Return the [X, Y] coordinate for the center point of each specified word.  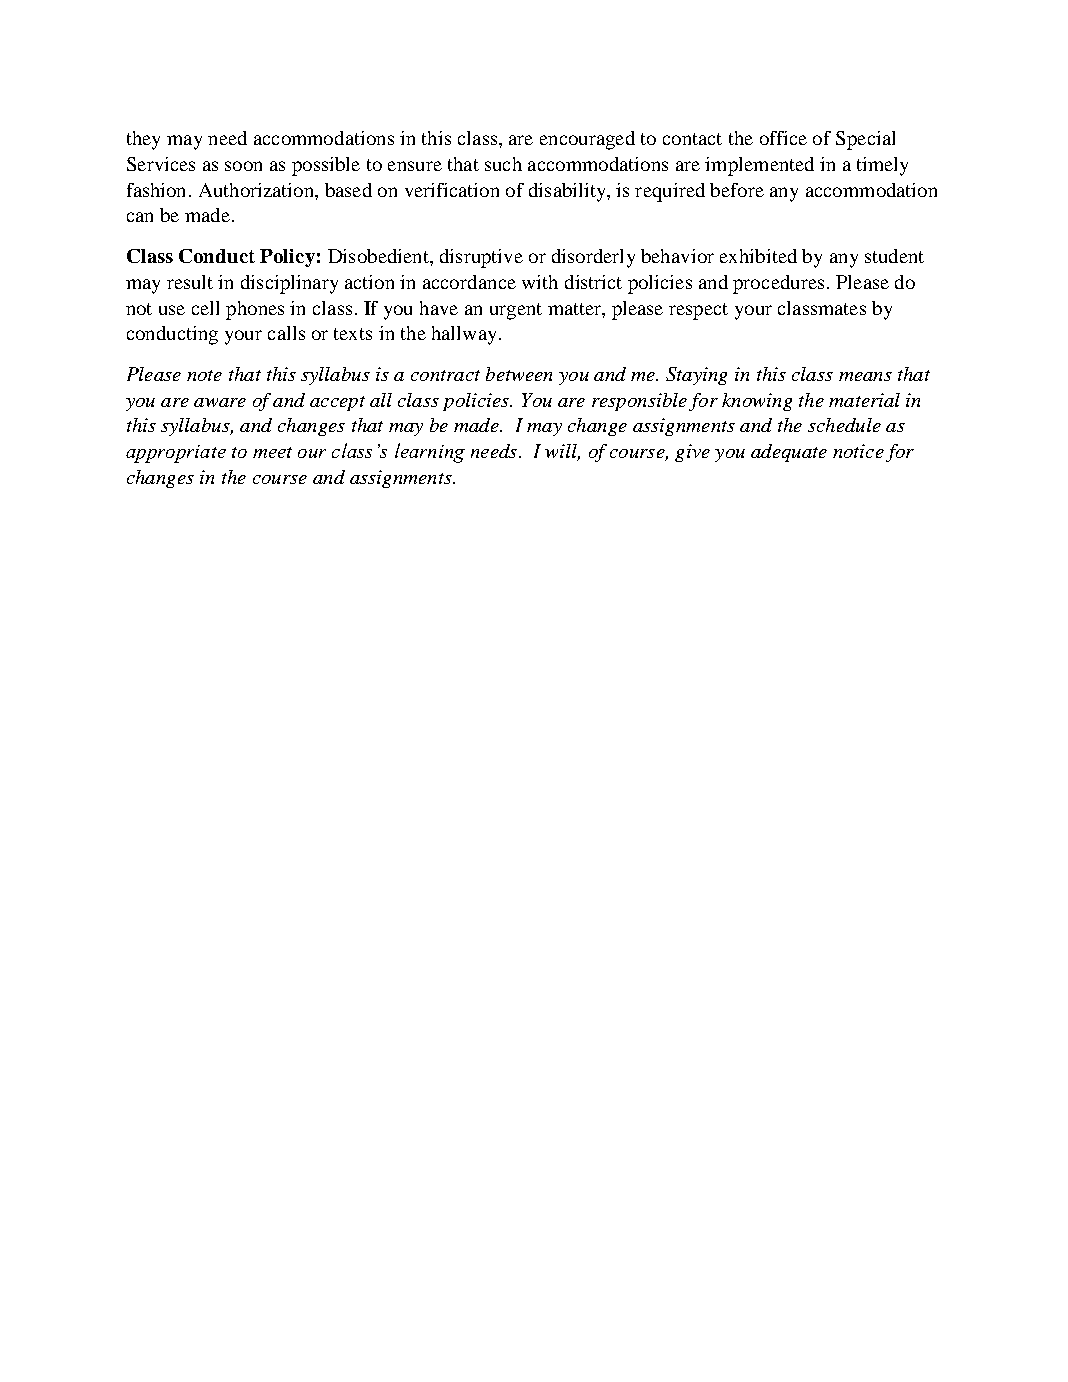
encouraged [587, 140]
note [204, 375]
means [865, 376]
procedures [778, 284]
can [140, 217]
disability [568, 192]
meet [272, 452]
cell [205, 308]
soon [243, 166]
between [519, 374]
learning [430, 453]
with [540, 282]
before [737, 190]
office [783, 138]
